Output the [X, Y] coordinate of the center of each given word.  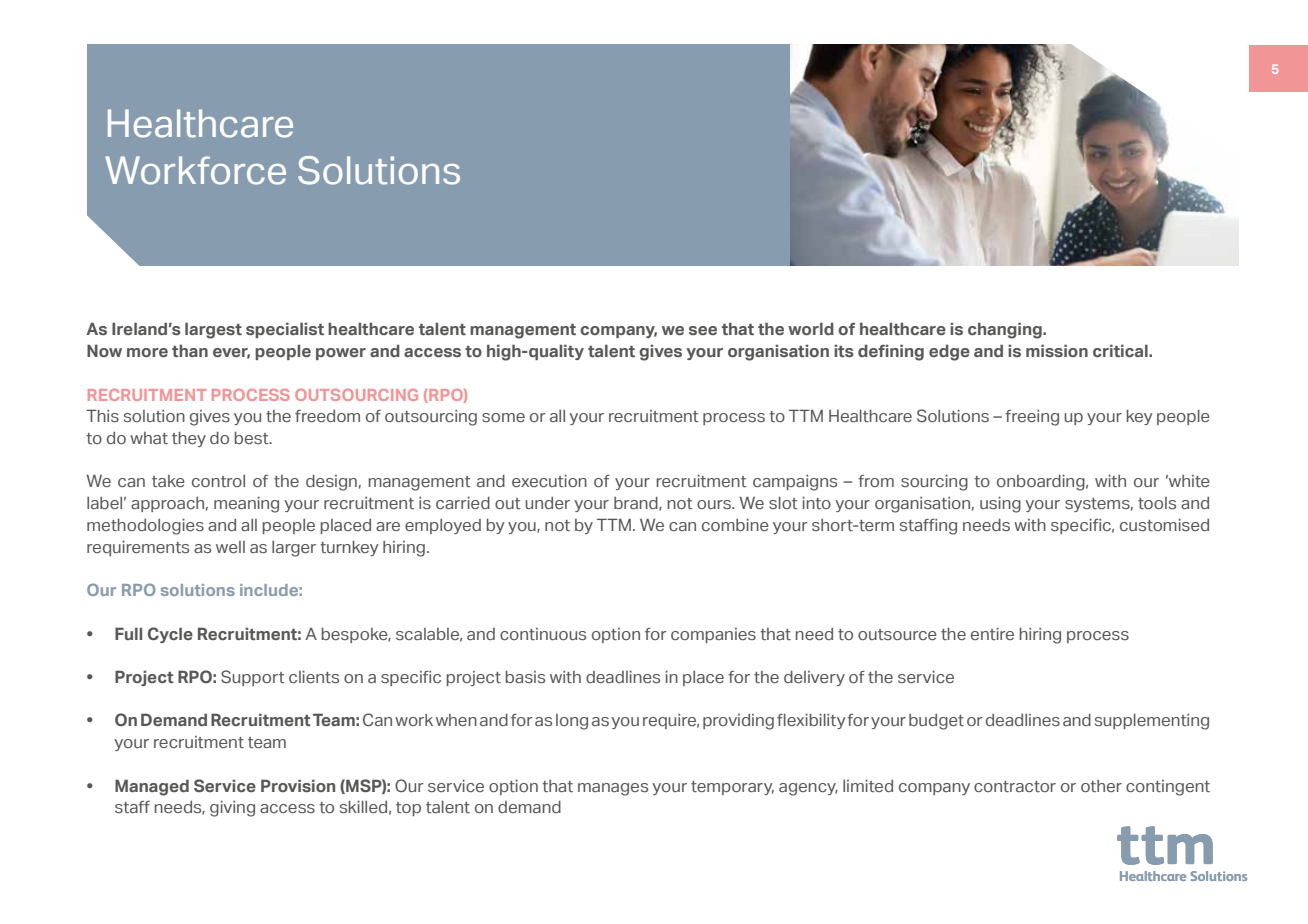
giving [232, 809]
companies [713, 635]
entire [992, 634]
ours [715, 504]
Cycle [170, 635]
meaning [246, 505]
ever [231, 353]
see [703, 330]
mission [1057, 350]
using [1000, 505]
